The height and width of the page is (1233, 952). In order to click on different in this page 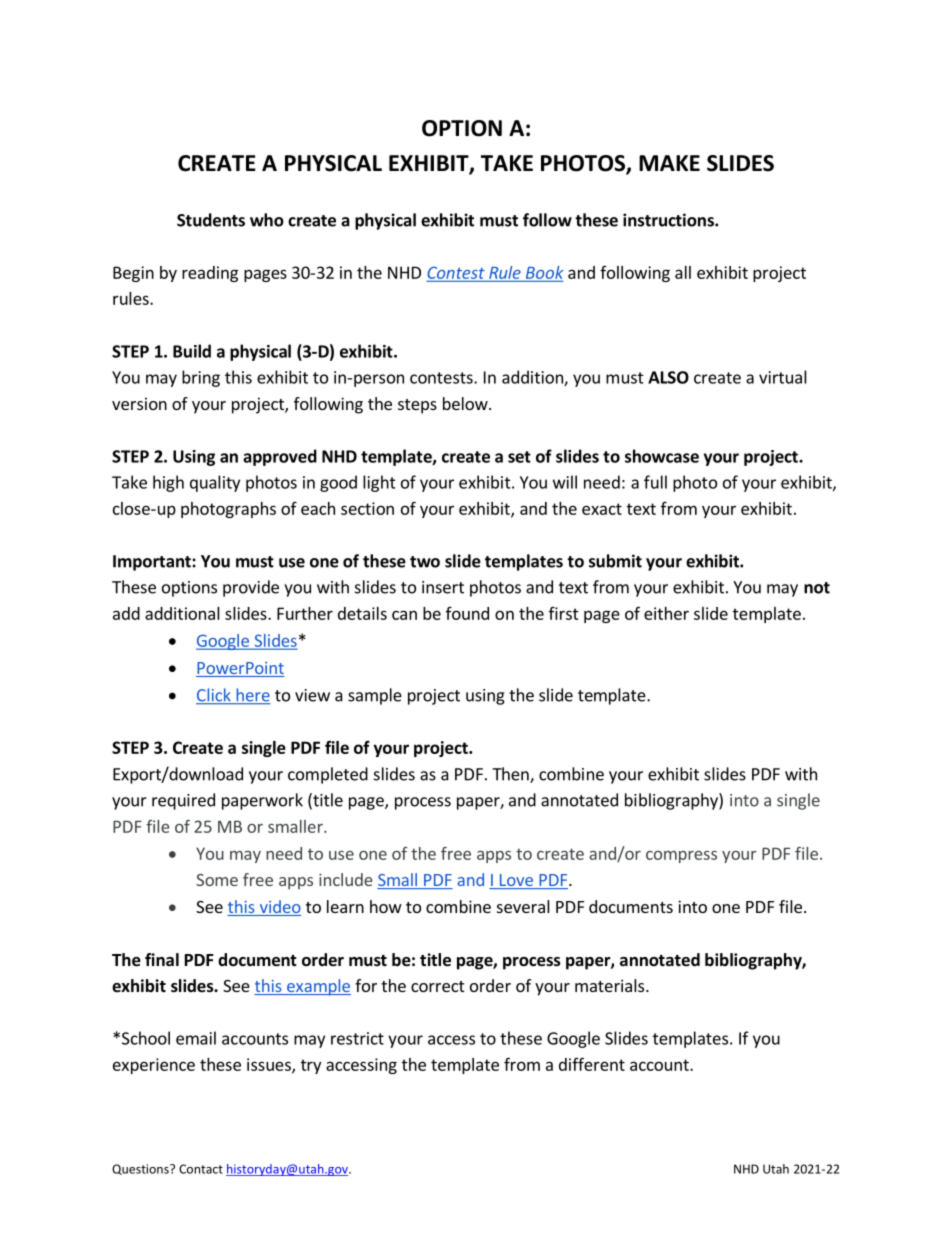, I will do `click(592, 1064)`.
